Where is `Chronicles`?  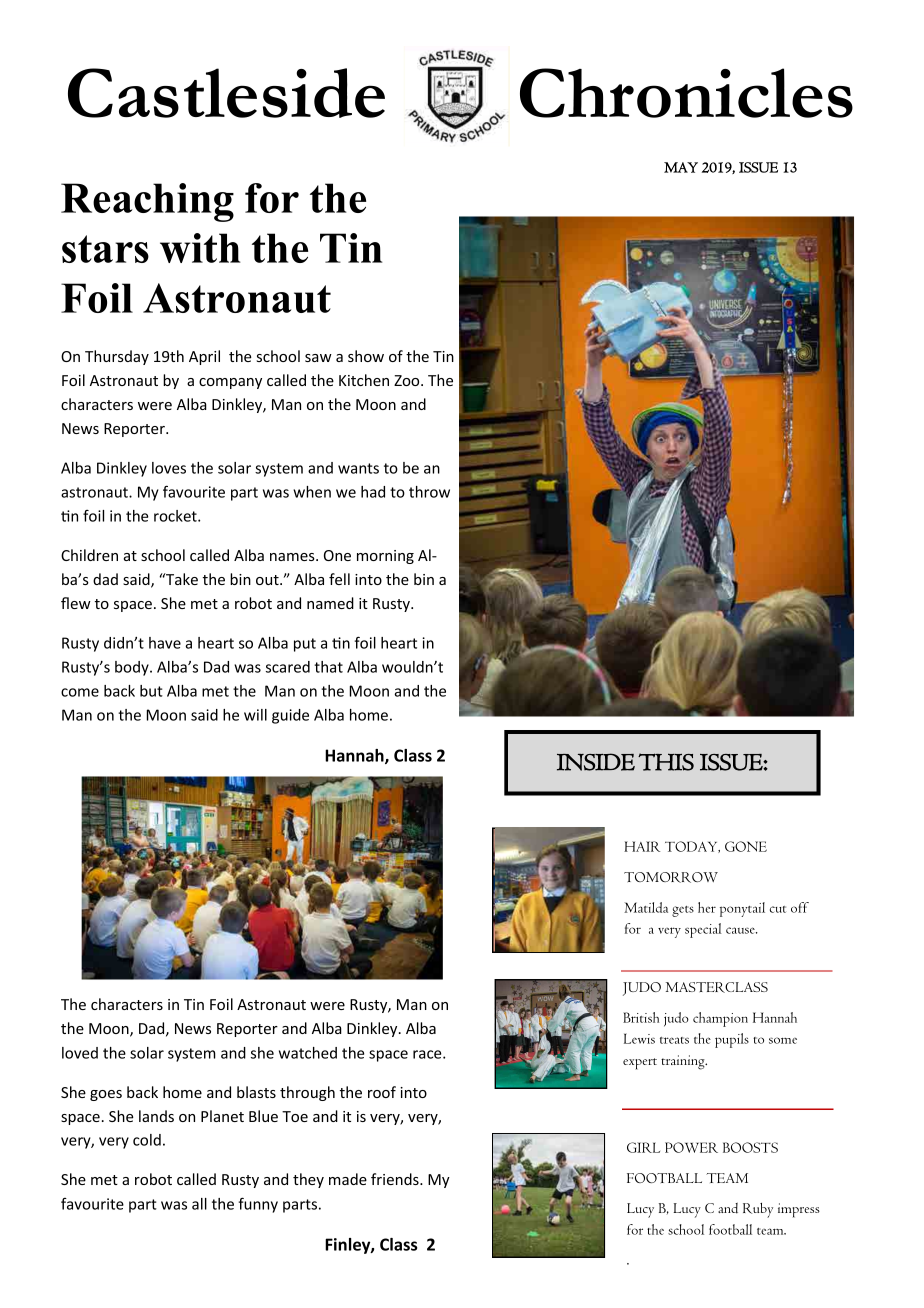 Chronicles is located at coordinates (686, 93).
